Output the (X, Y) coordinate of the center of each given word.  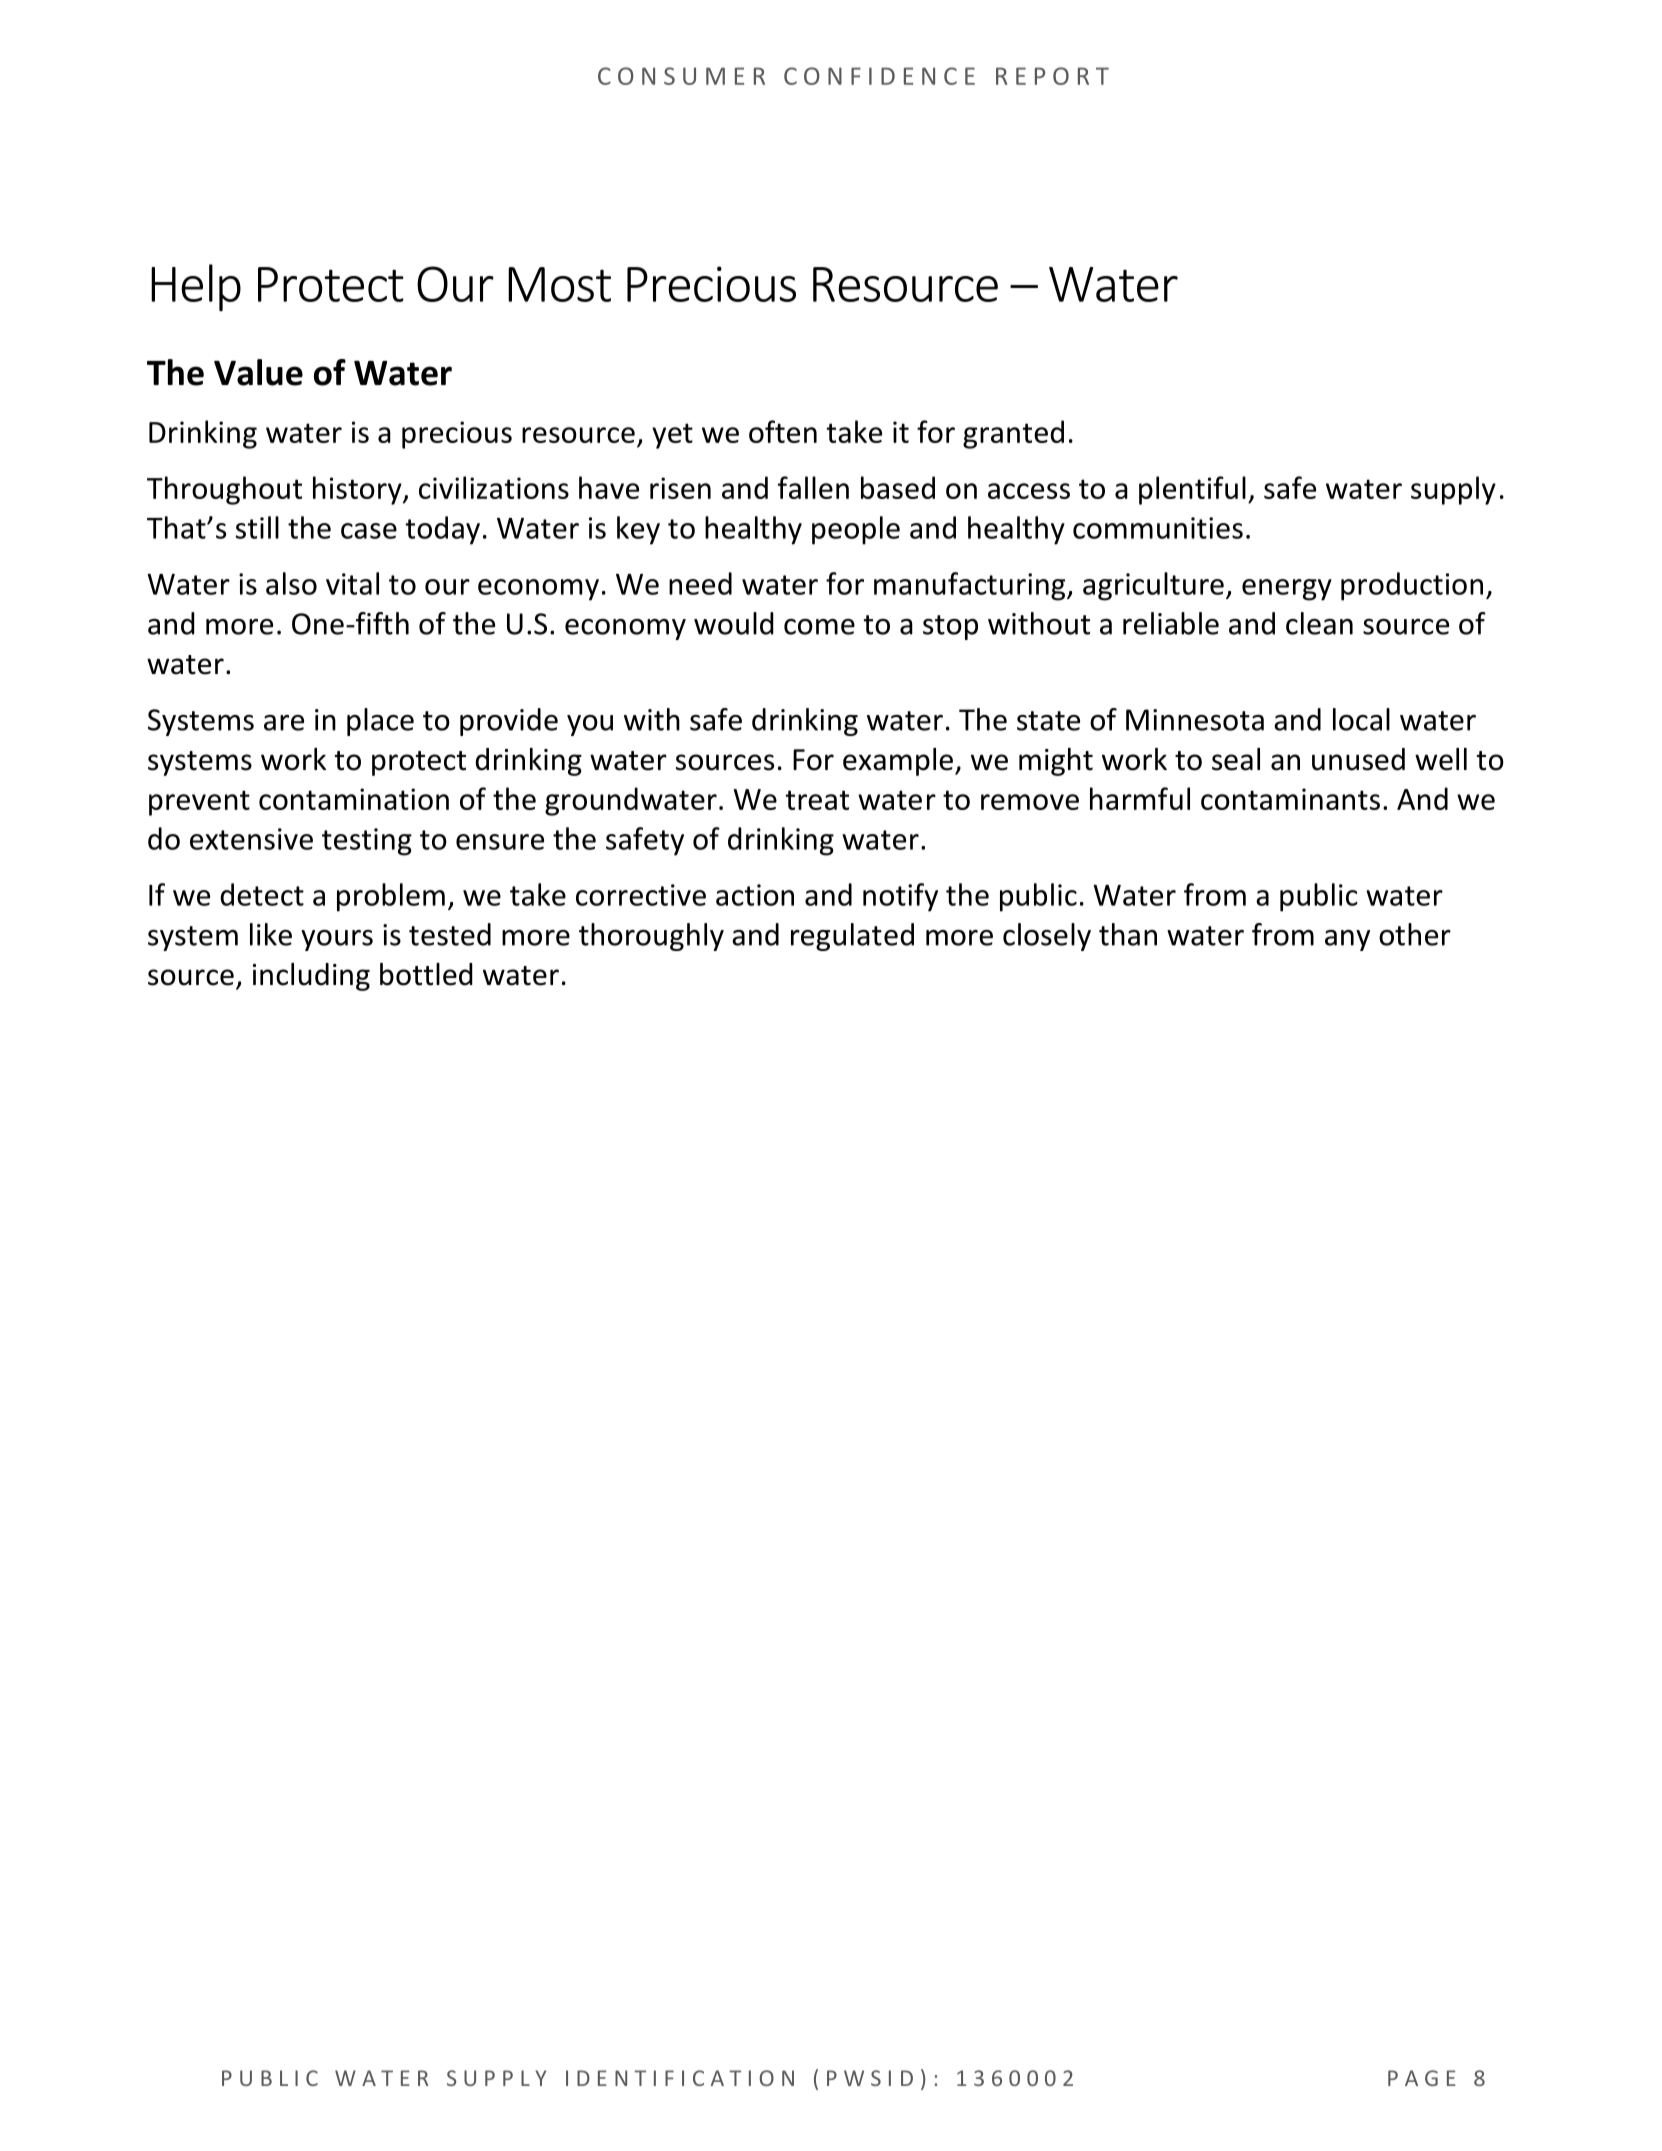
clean (1319, 623)
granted (1013, 434)
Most (559, 284)
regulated (852, 937)
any (1347, 940)
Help (196, 287)
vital (352, 583)
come (819, 627)
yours (337, 940)
